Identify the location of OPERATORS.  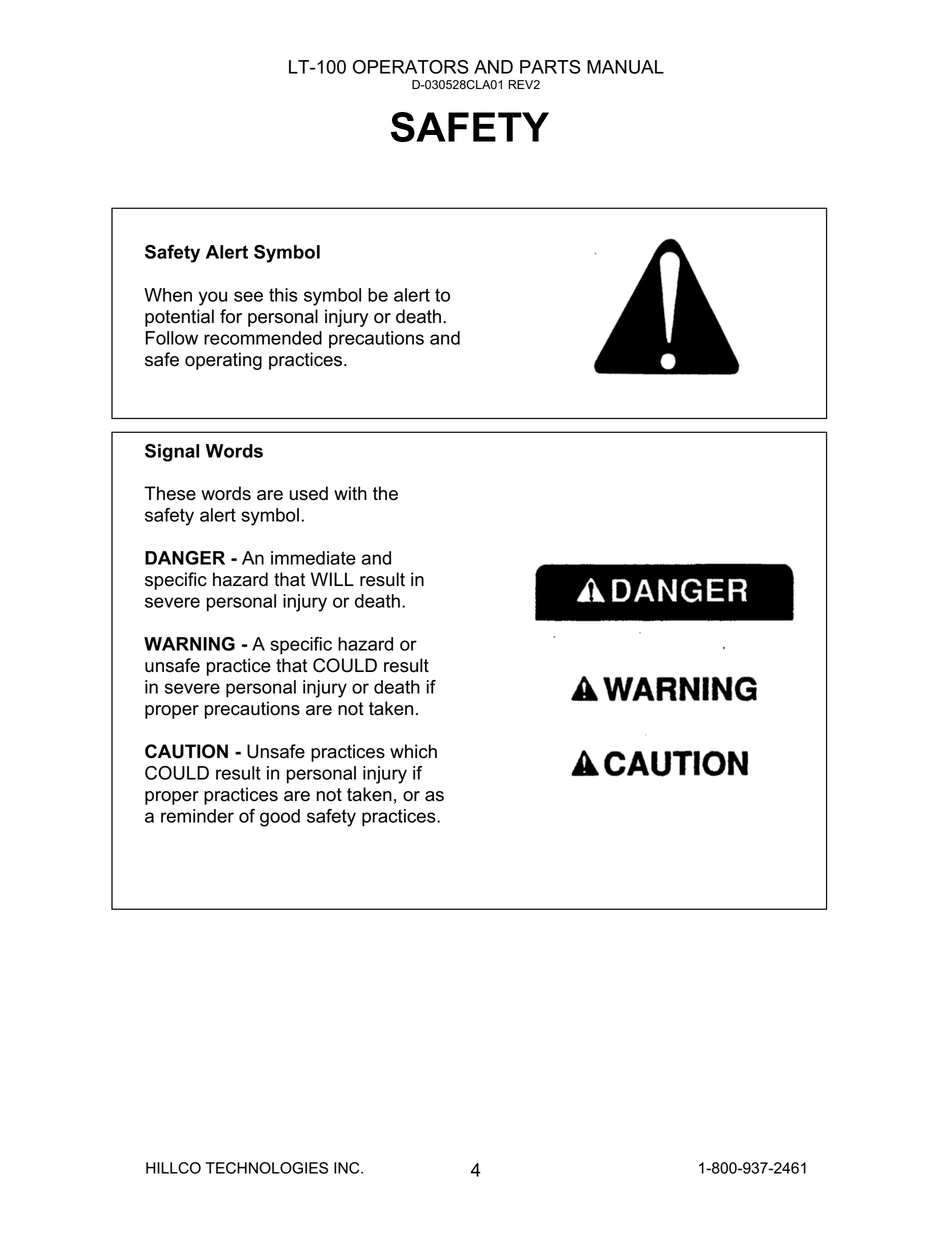
(410, 67).
